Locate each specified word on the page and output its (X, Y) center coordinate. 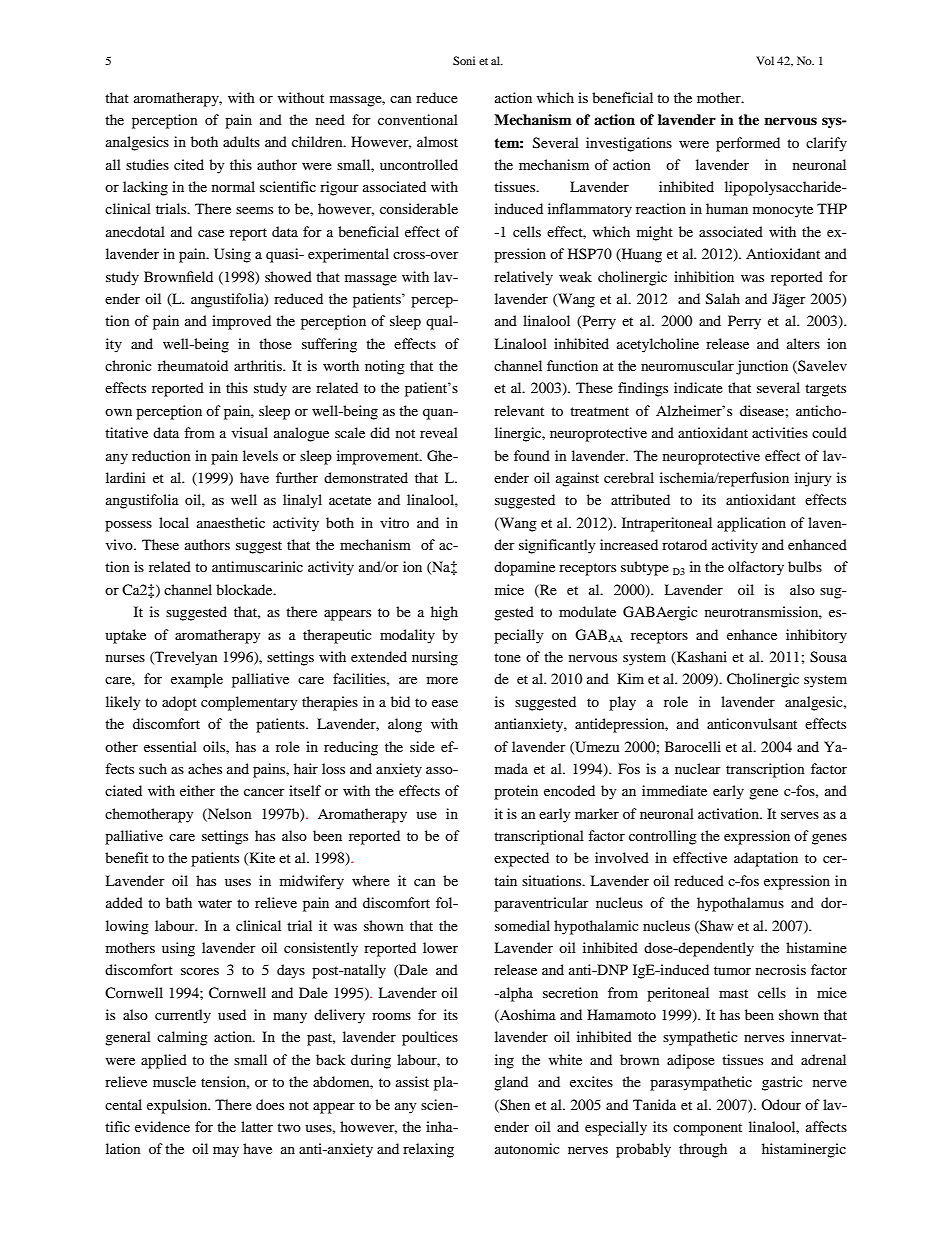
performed (748, 144)
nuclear (698, 768)
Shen (514, 1105)
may (226, 1152)
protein (516, 792)
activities (780, 432)
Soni (464, 60)
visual (250, 432)
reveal (439, 432)
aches (205, 768)
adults (241, 141)
